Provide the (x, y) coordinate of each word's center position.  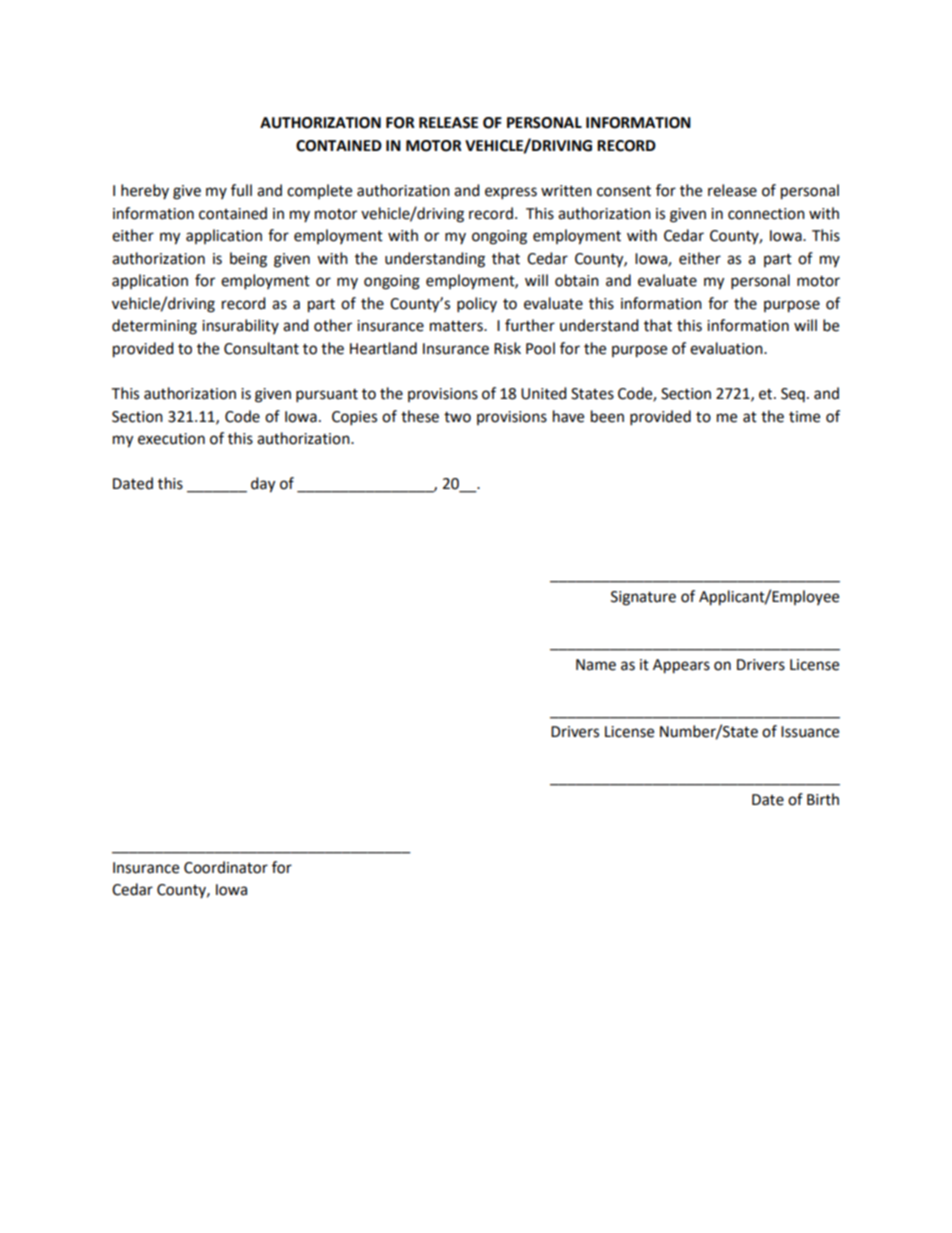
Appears (681, 666)
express (511, 193)
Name (596, 665)
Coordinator (226, 867)
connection (766, 214)
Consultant (261, 348)
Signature (643, 598)
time (804, 417)
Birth (823, 799)
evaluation (727, 348)
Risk (507, 348)
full (241, 190)
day (263, 485)
